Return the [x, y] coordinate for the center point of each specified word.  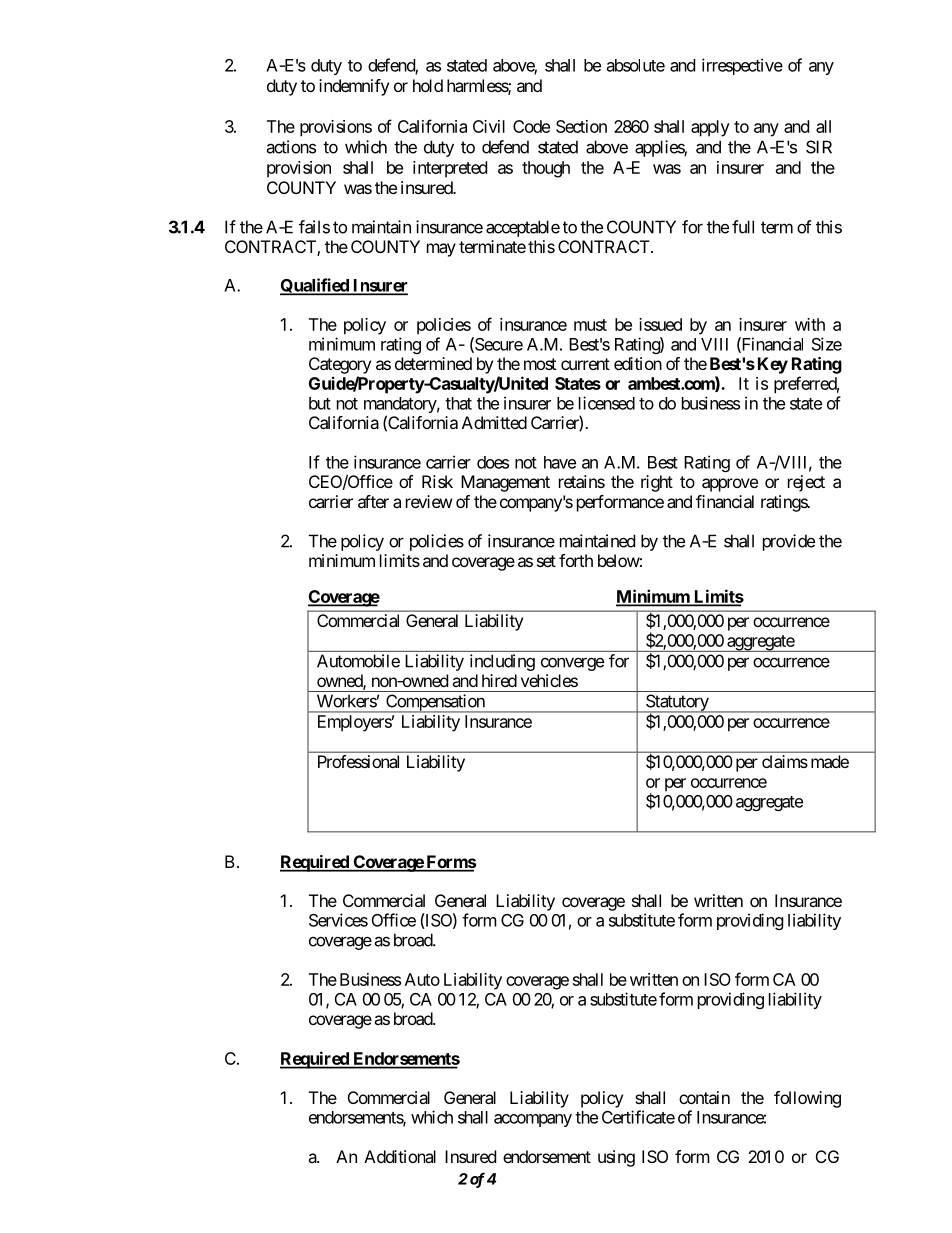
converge [572, 664]
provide [789, 542]
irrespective [742, 66]
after [373, 501]
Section [581, 126]
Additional [400, 1156]
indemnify [354, 87]
